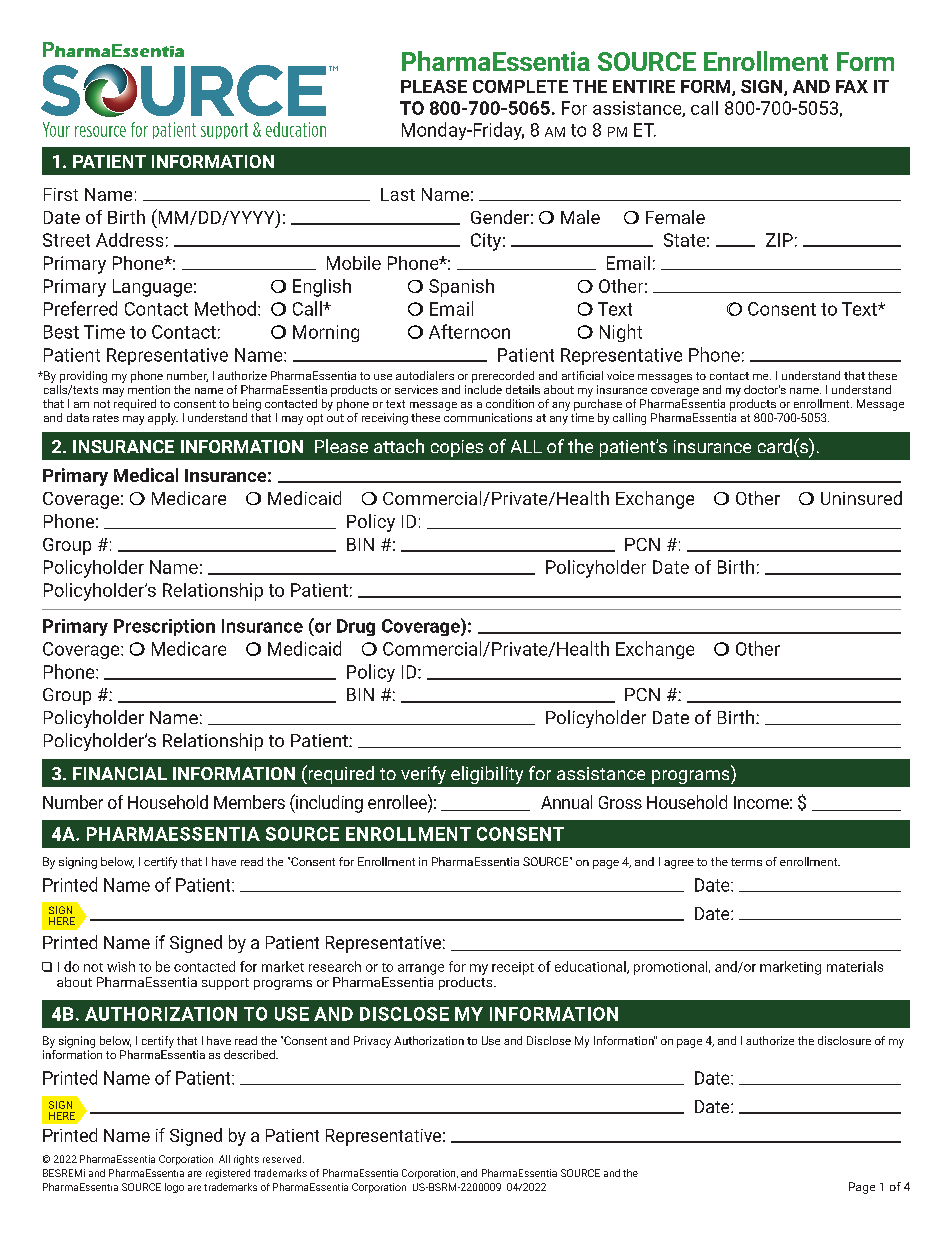  Describe the element at coordinates (164, 627) in the document. I see `Prescription` at that location.
